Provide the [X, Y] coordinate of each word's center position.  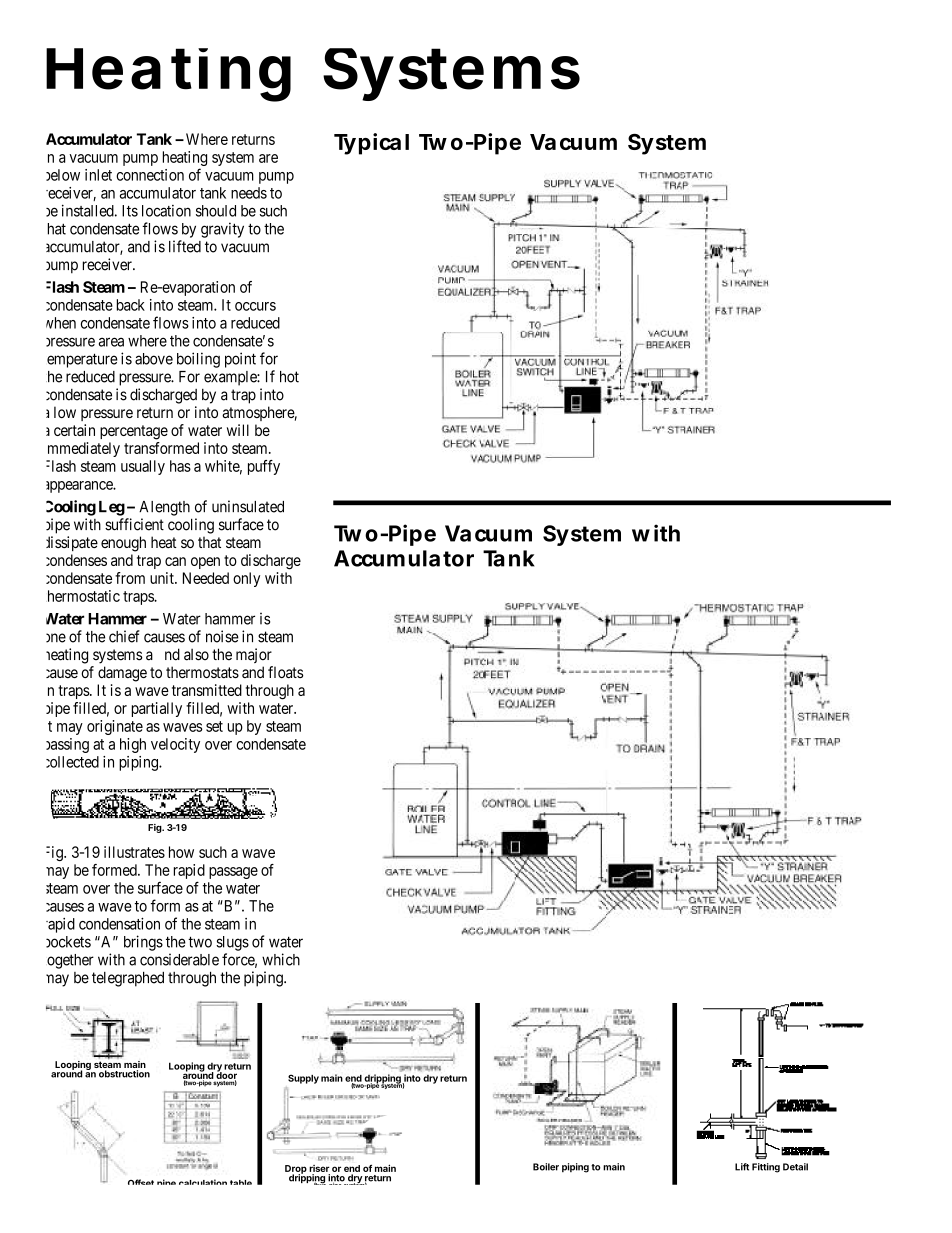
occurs [255, 306]
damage [122, 674]
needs [249, 193]
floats [286, 672]
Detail [795, 1167]
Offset [141, 1182]
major [254, 655]
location [166, 211]
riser [319, 1168]
